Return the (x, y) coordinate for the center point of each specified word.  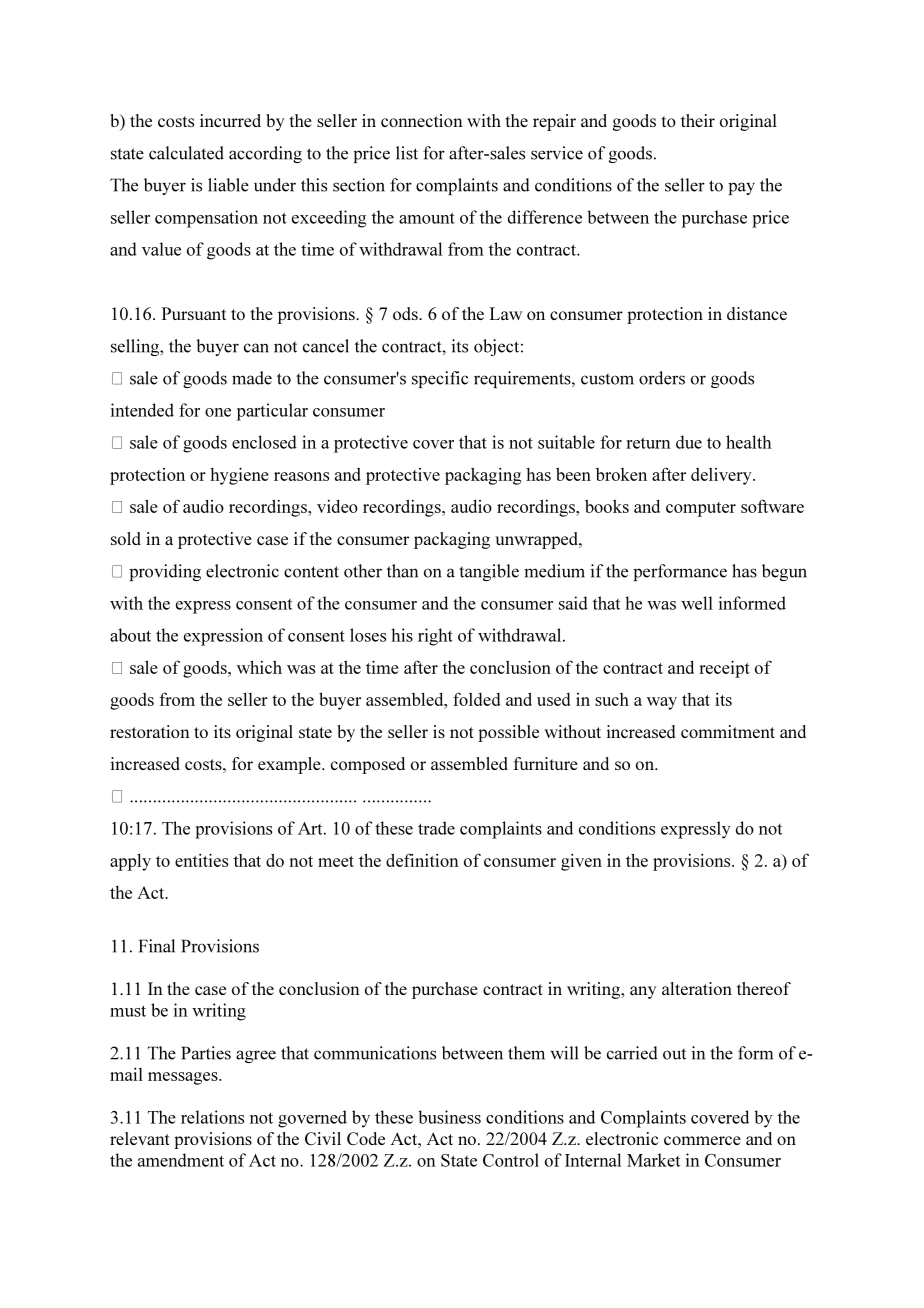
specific (440, 379)
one (218, 412)
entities (201, 860)
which (259, 667)
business (449, 1117)
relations (212, 1117)
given (581, 862)
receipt (724, 669)
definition (422, 860)
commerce (702, 1140)
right (435, 637)
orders (662, 378)
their (698, 120)
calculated (186, 153)
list (407, 153)
